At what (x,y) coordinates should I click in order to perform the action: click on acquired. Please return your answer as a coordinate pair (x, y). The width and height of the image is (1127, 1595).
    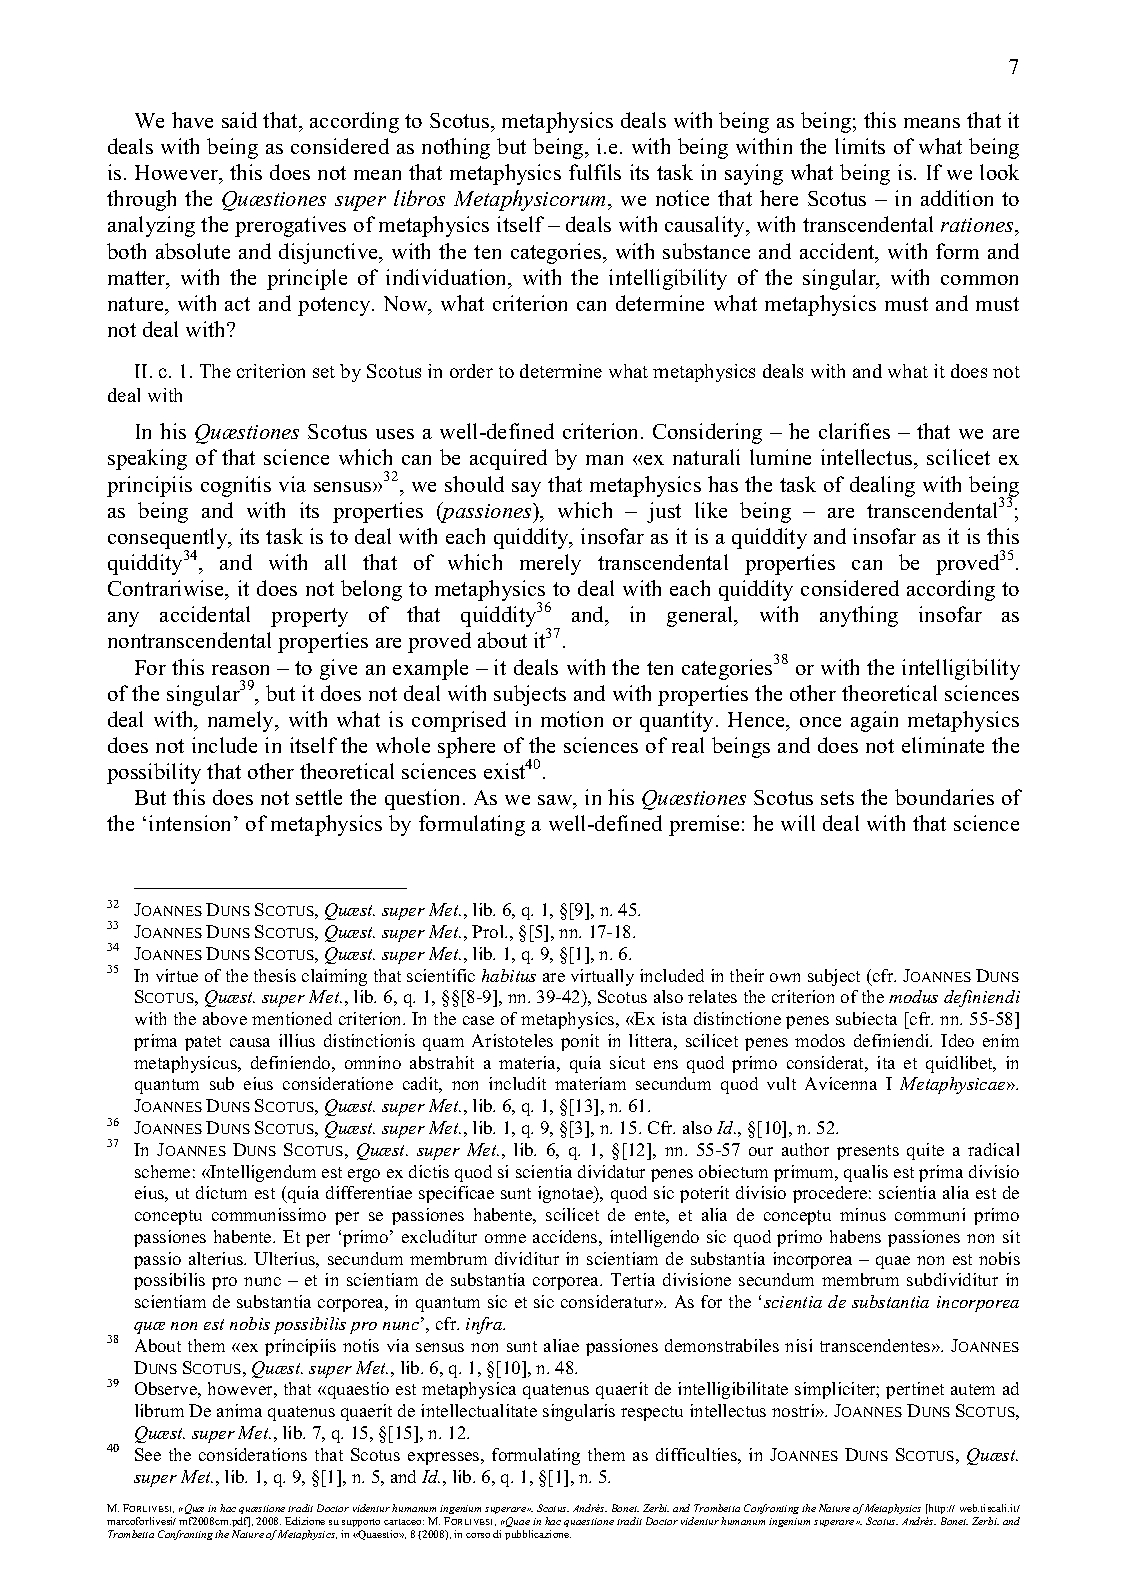
    Looking at the image, I should click on (508, 459).
